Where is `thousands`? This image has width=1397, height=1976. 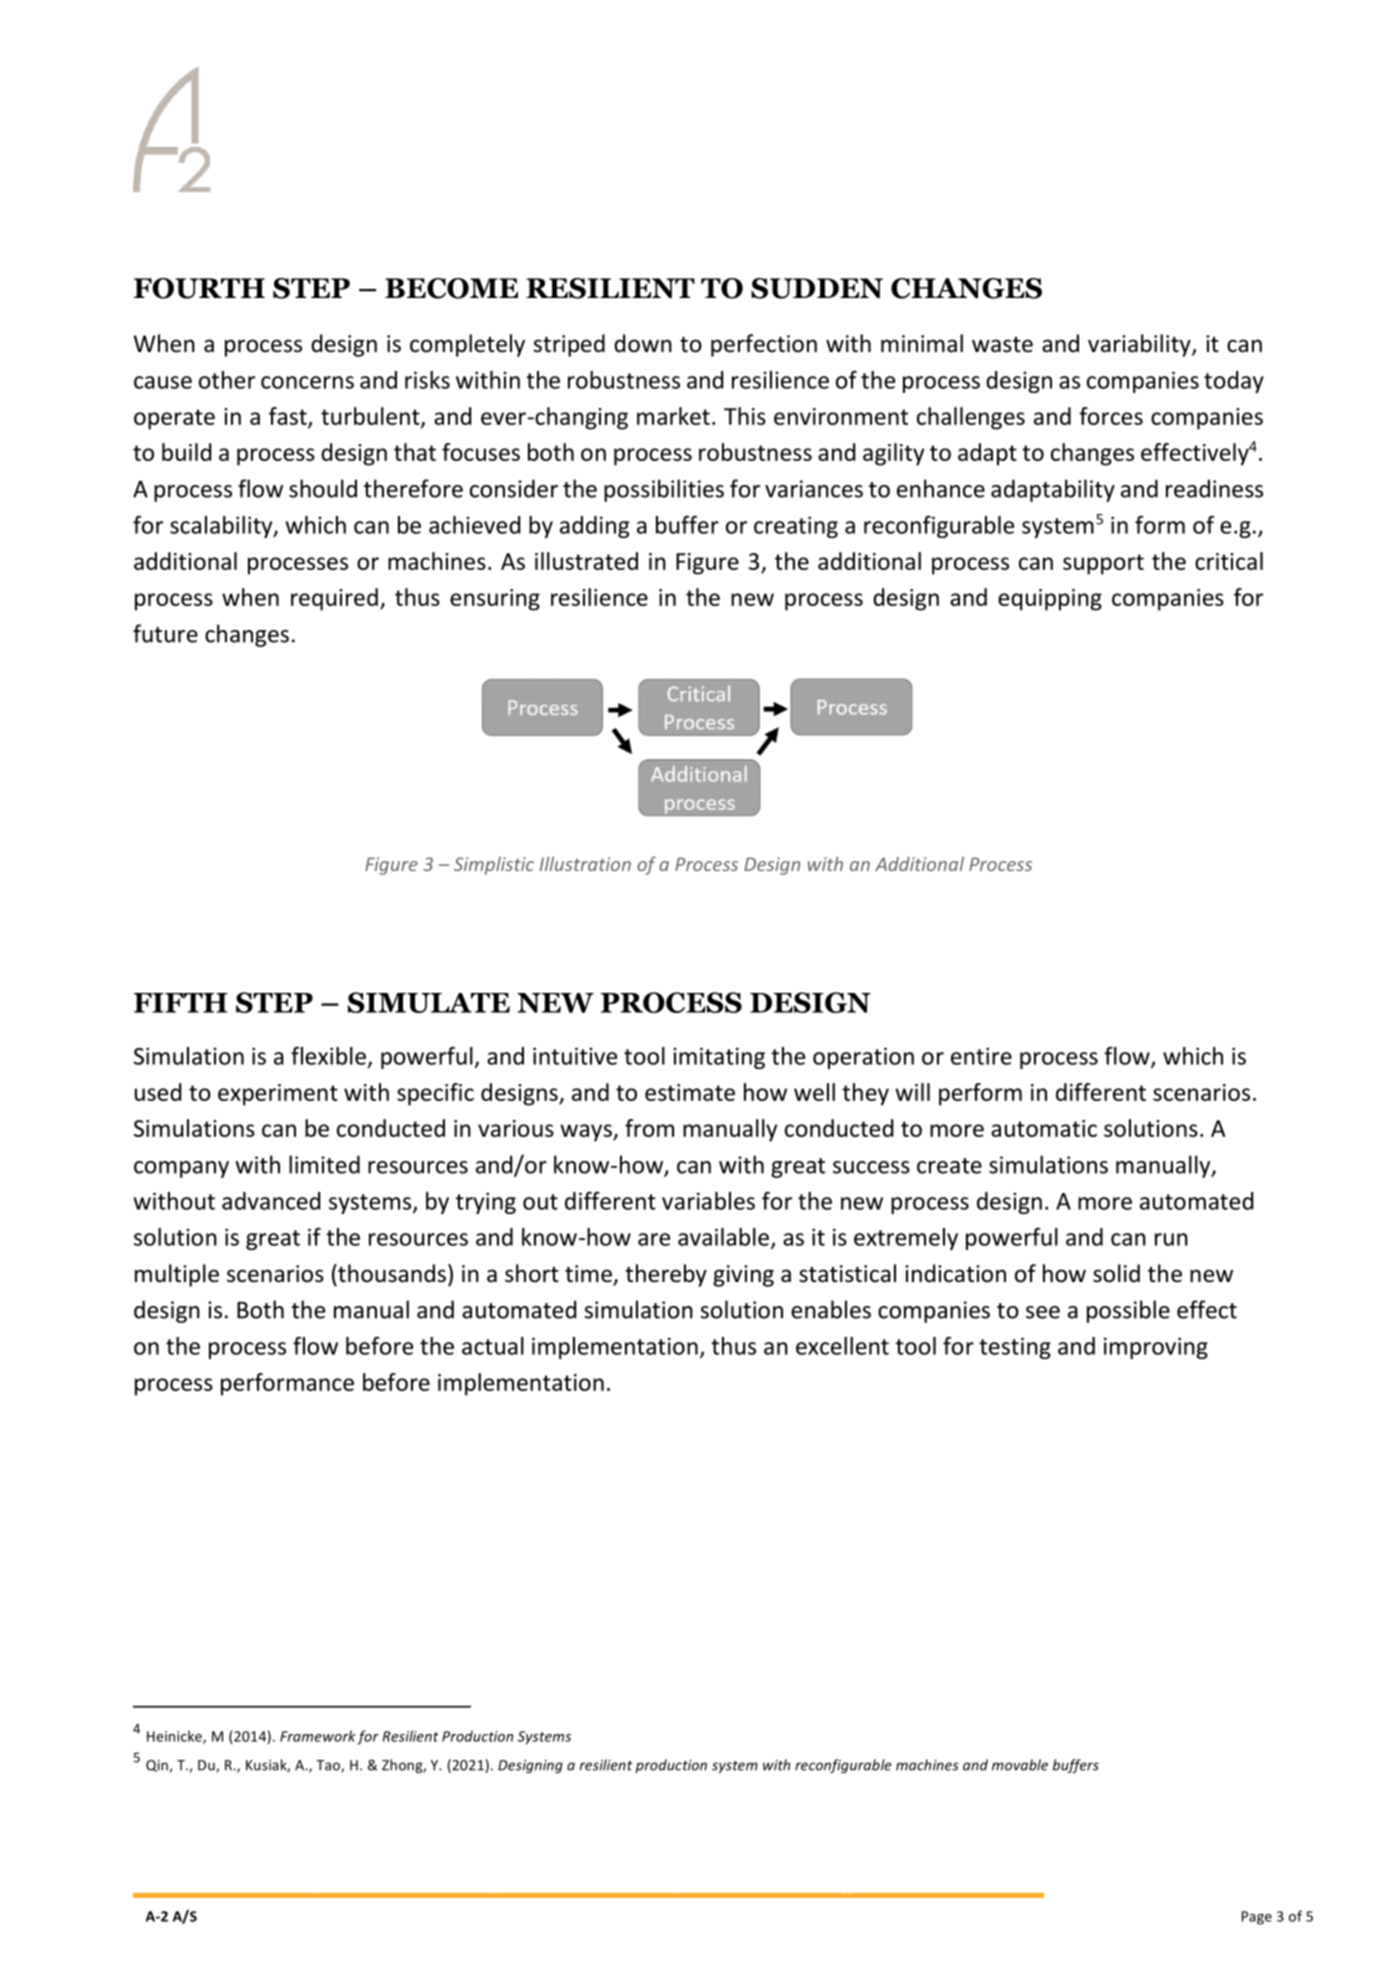 thousands is located at coordinates (391, 1273).
